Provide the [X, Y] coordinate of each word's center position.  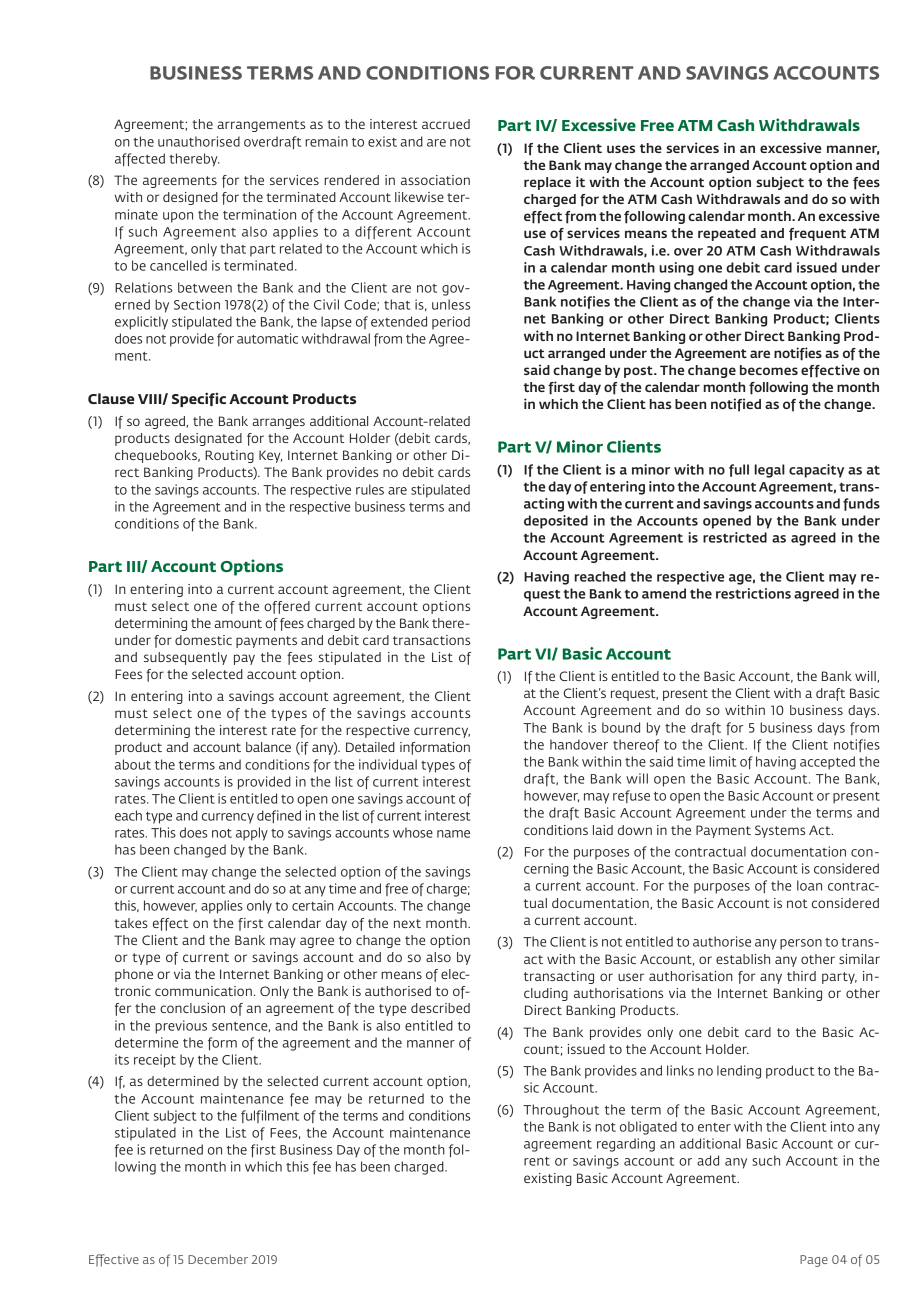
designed [190, 198]
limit [722, 761]
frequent [817, 234]
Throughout [561, 1111]
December [218, 1259]
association [435, 180]
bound [621, 727]
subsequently [185, 658]
